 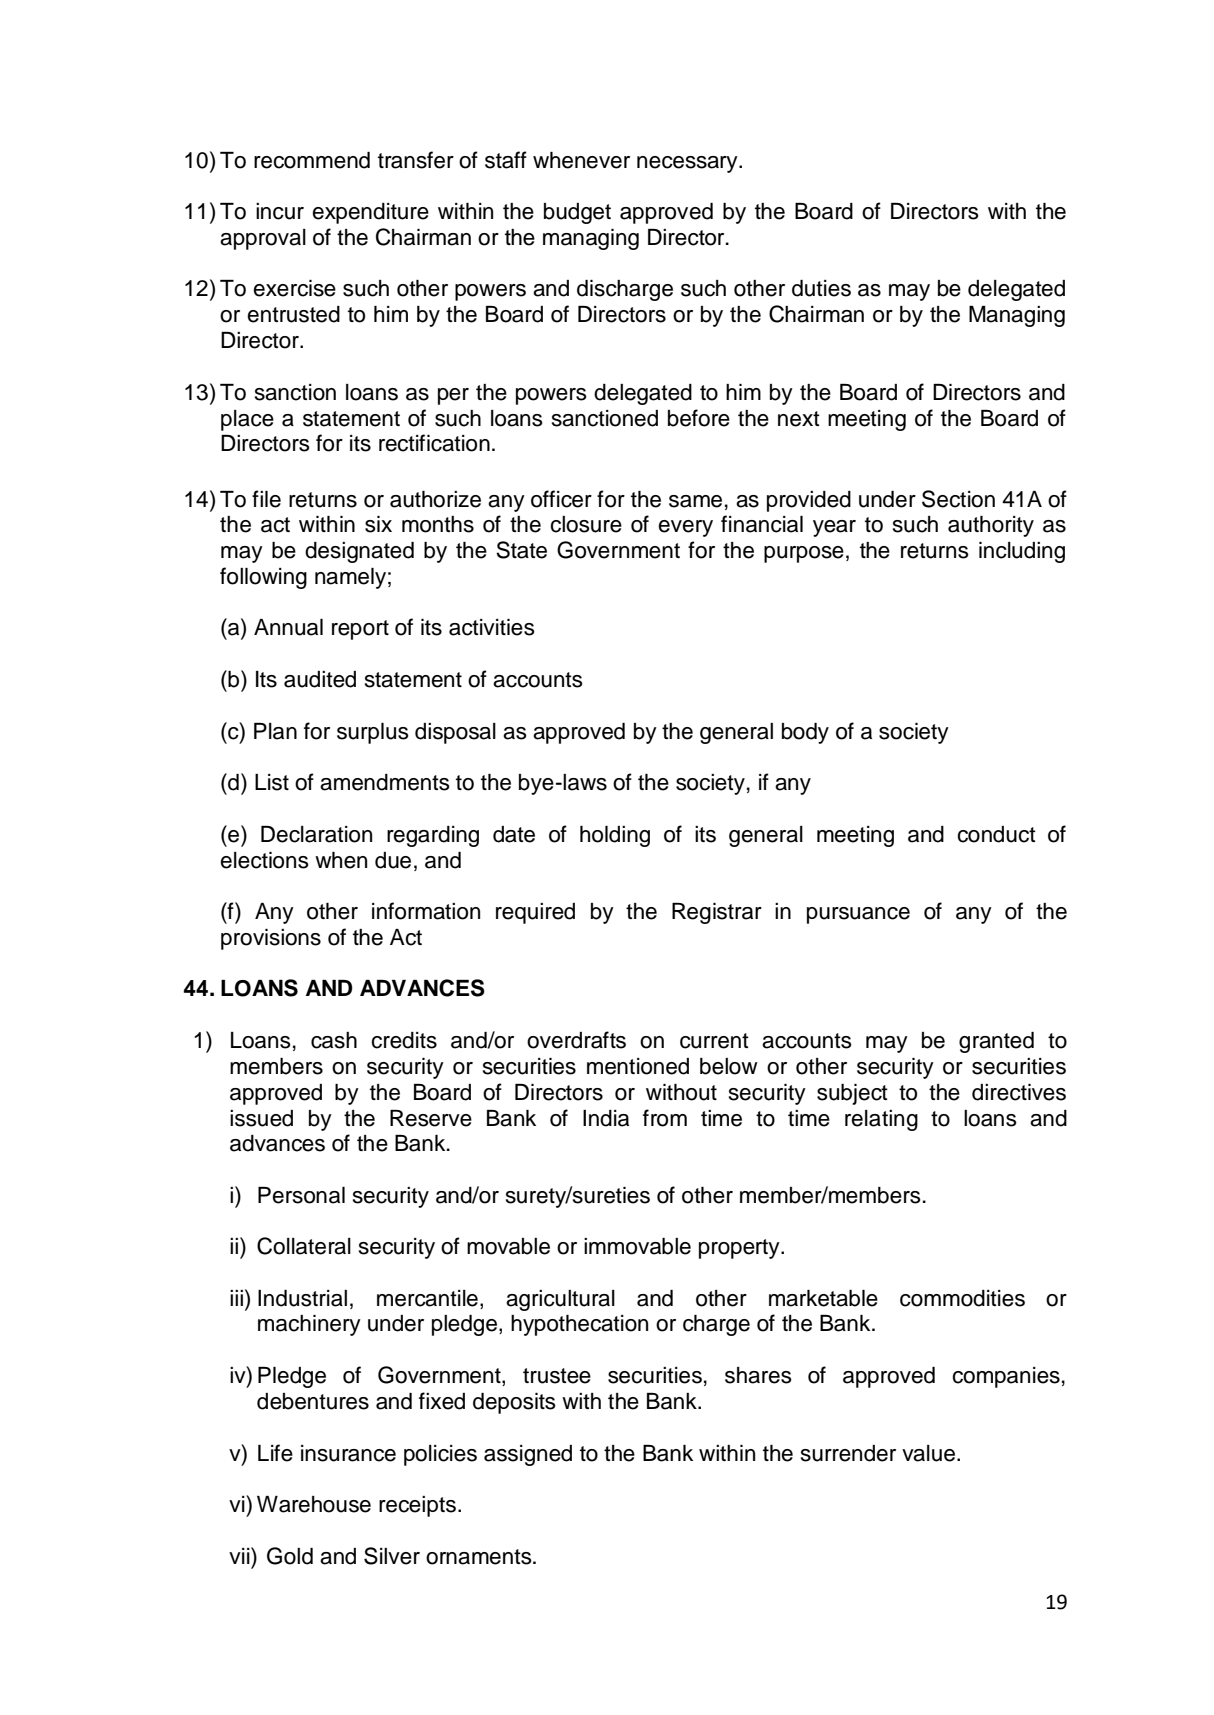 What do you see at coordinates (577, 213) in the page?
I see `budget` at bounding box center [577, 213].
